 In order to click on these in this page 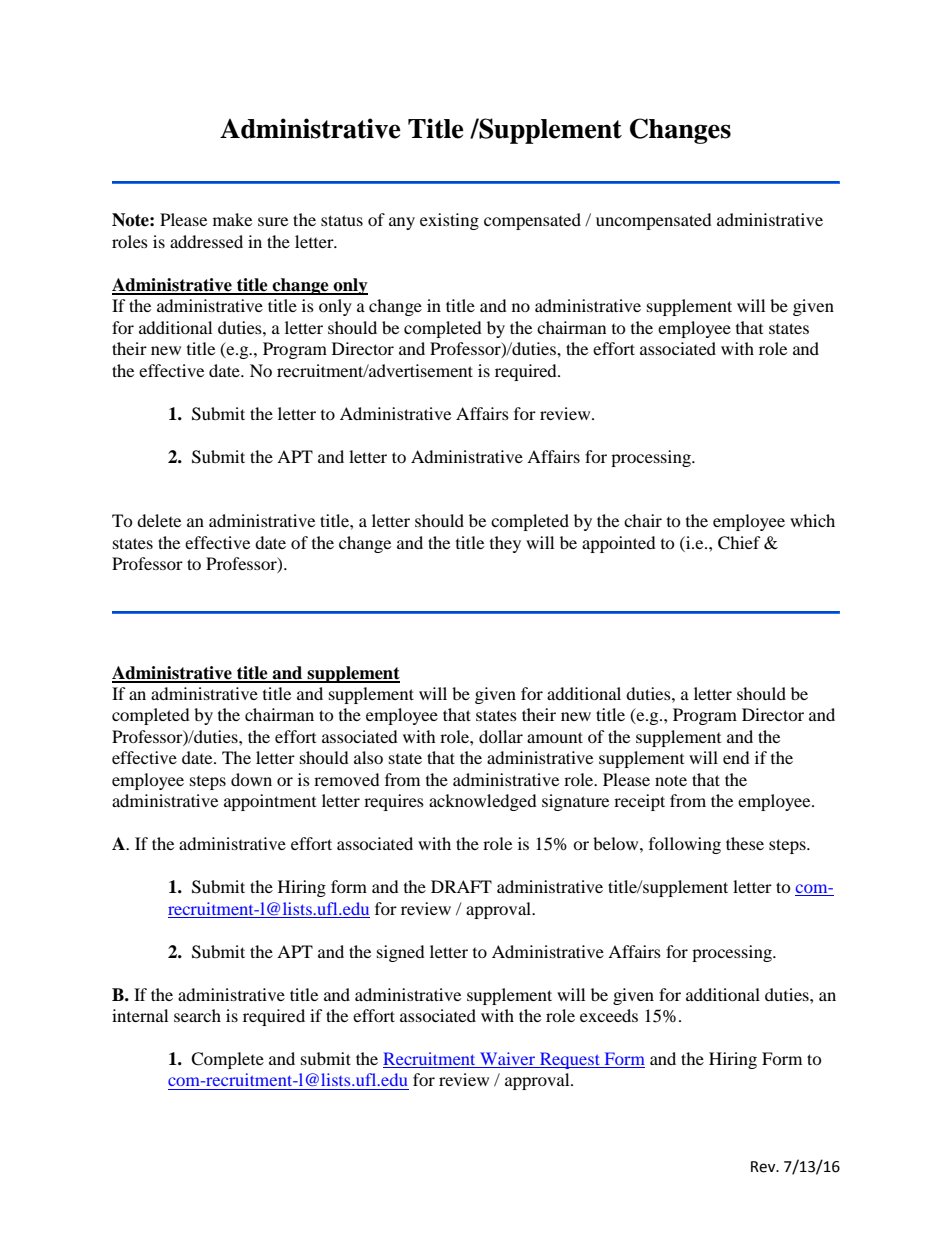, I will do `click(745, 843)`.
